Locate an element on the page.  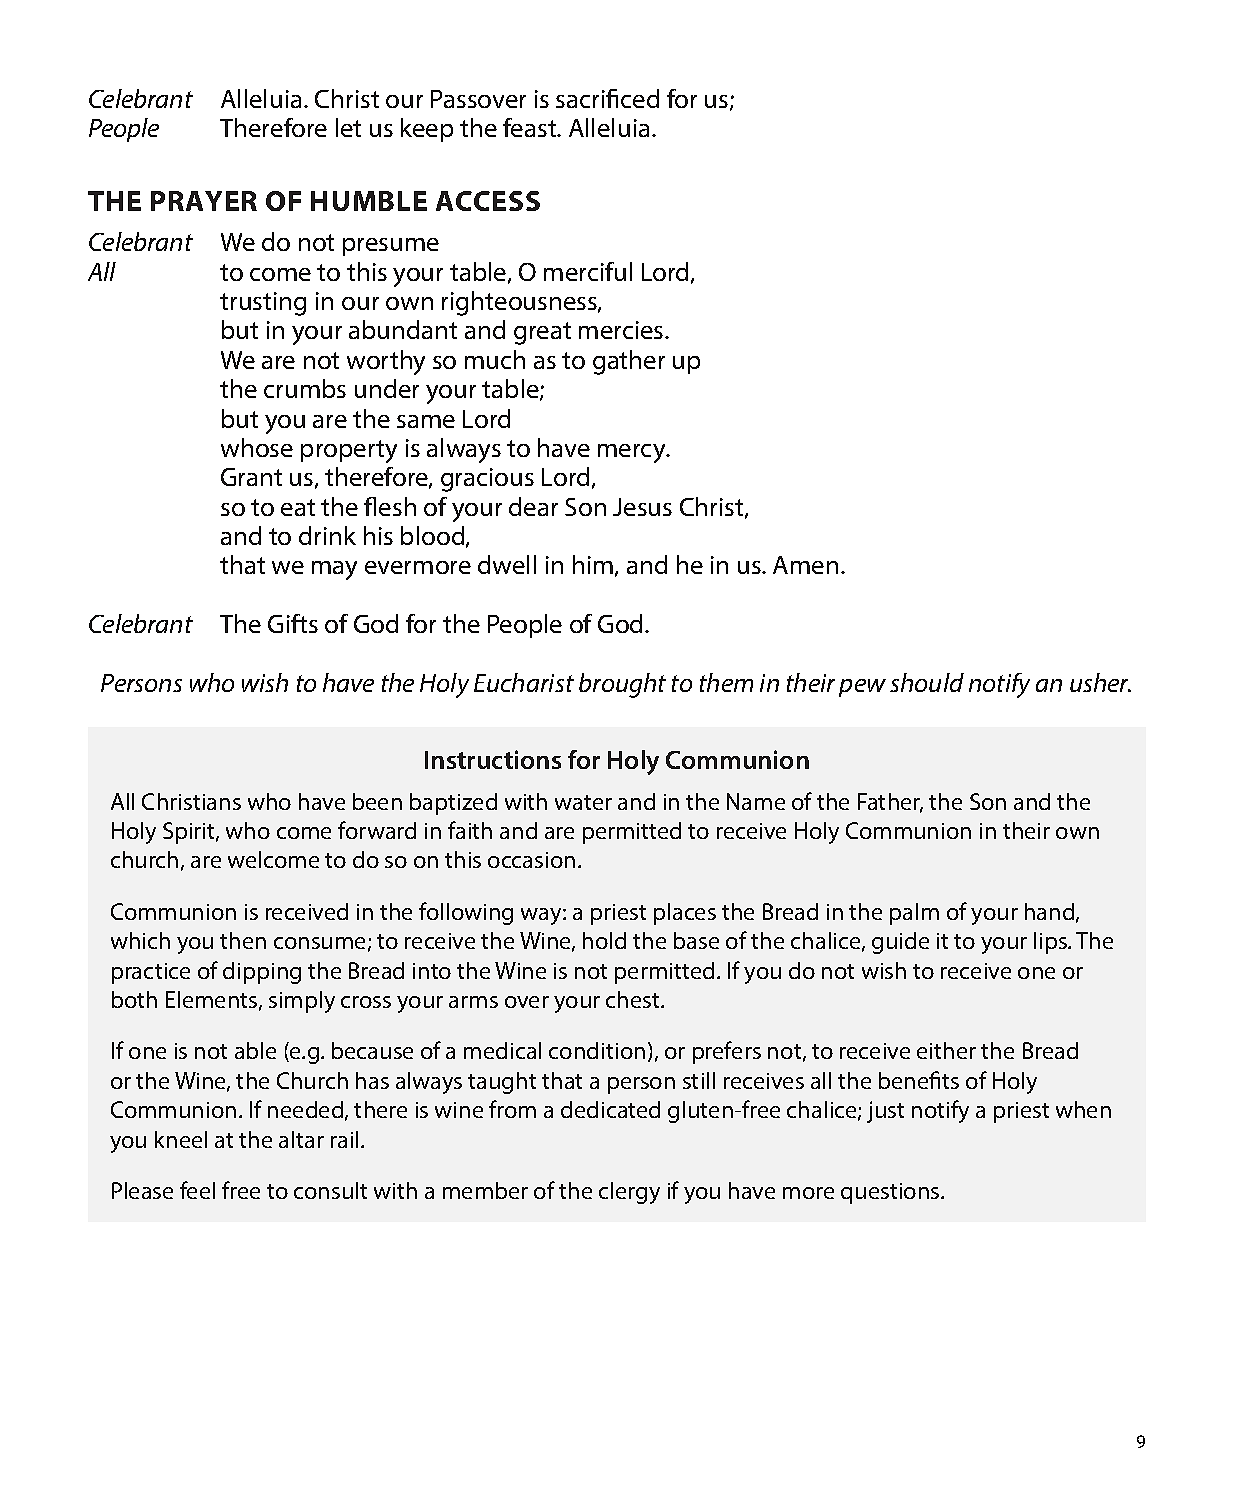
gather is located at coordinates (629, 362).
